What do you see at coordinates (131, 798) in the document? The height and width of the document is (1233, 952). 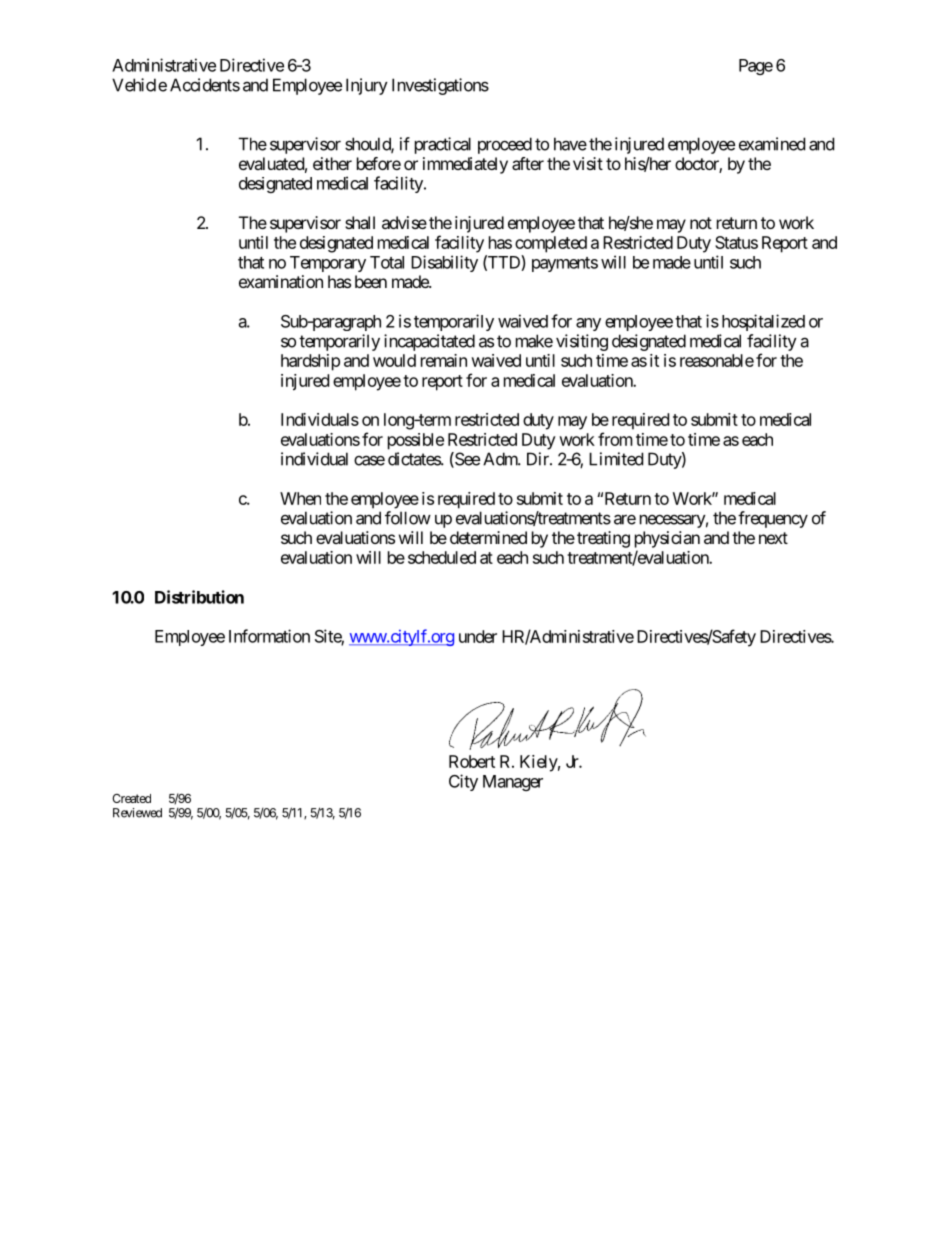 I see `Created` at bounding box center [131, 798].
